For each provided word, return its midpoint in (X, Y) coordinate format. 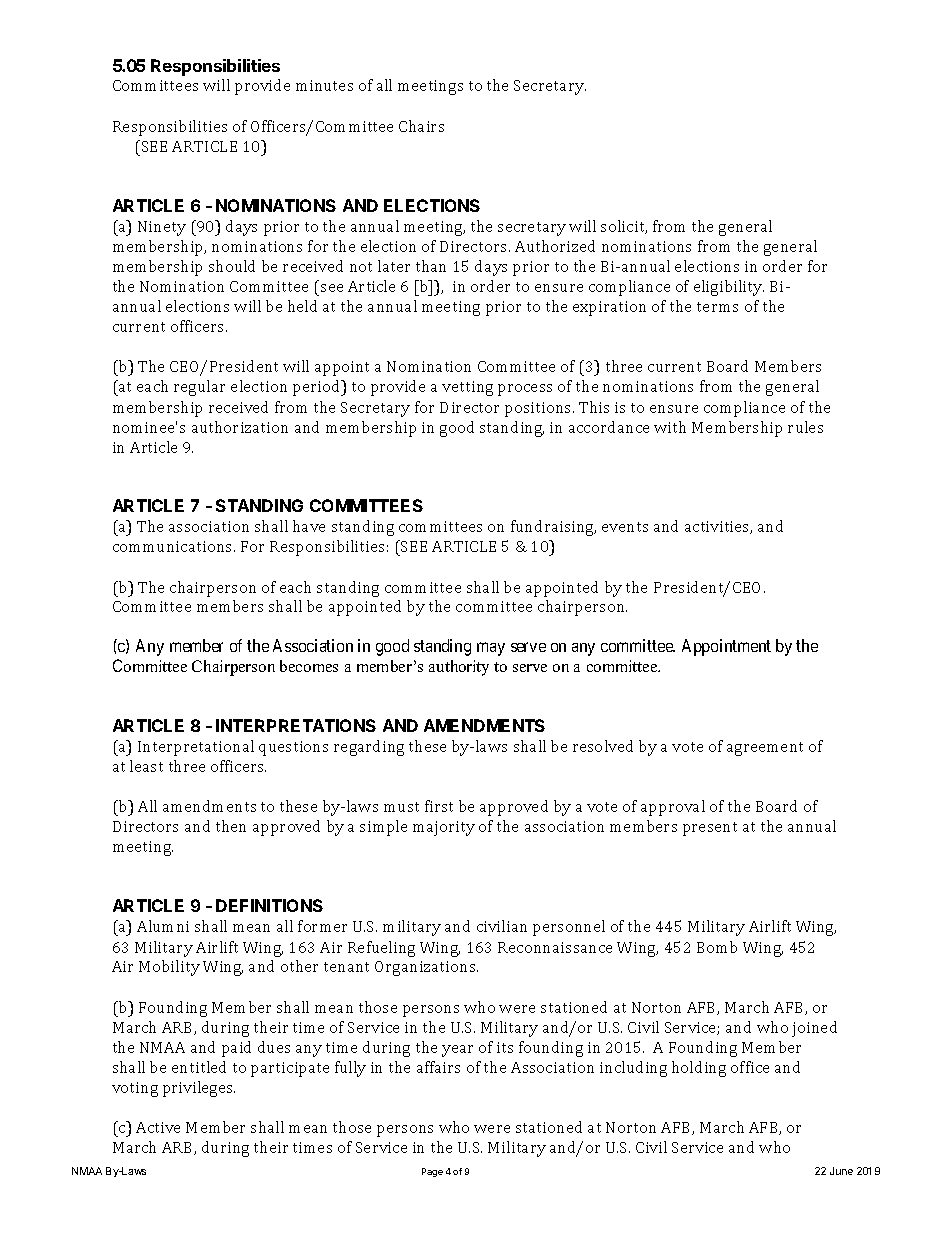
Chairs (421, 126)
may (491, 649)
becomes (309, 666)
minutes (324, 85)
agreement (765, 749)
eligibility (729, 288)
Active (158, 1127)
